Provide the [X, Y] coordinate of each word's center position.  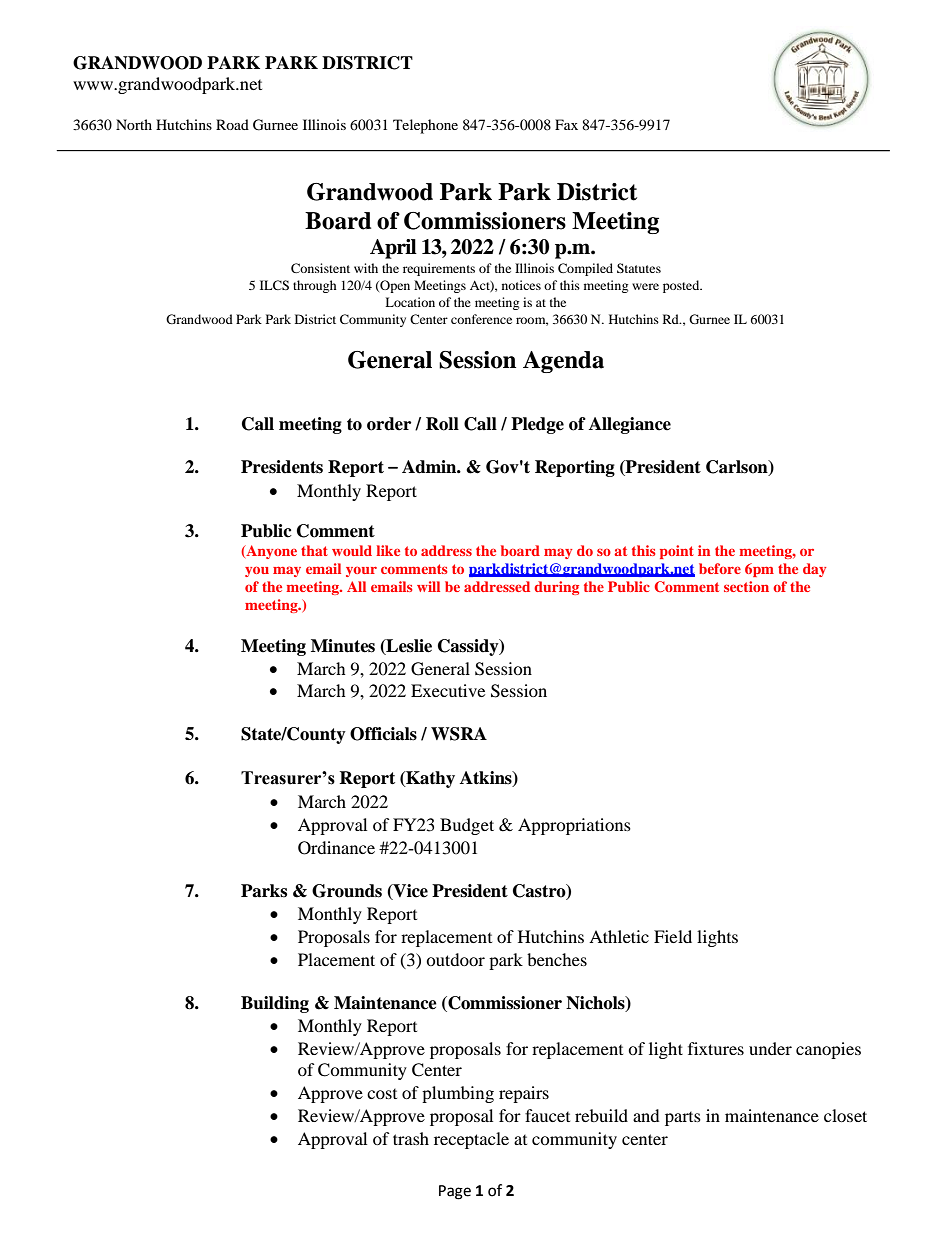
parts [683, 1119]
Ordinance [336, 848]
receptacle [471, 1140]
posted [682, 286]
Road [232, 124]
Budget [467, 826]
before [720, 568]
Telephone [425, 126]
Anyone [270, 552]
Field [673, 936]
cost [382, 1094]
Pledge [537, 425]
